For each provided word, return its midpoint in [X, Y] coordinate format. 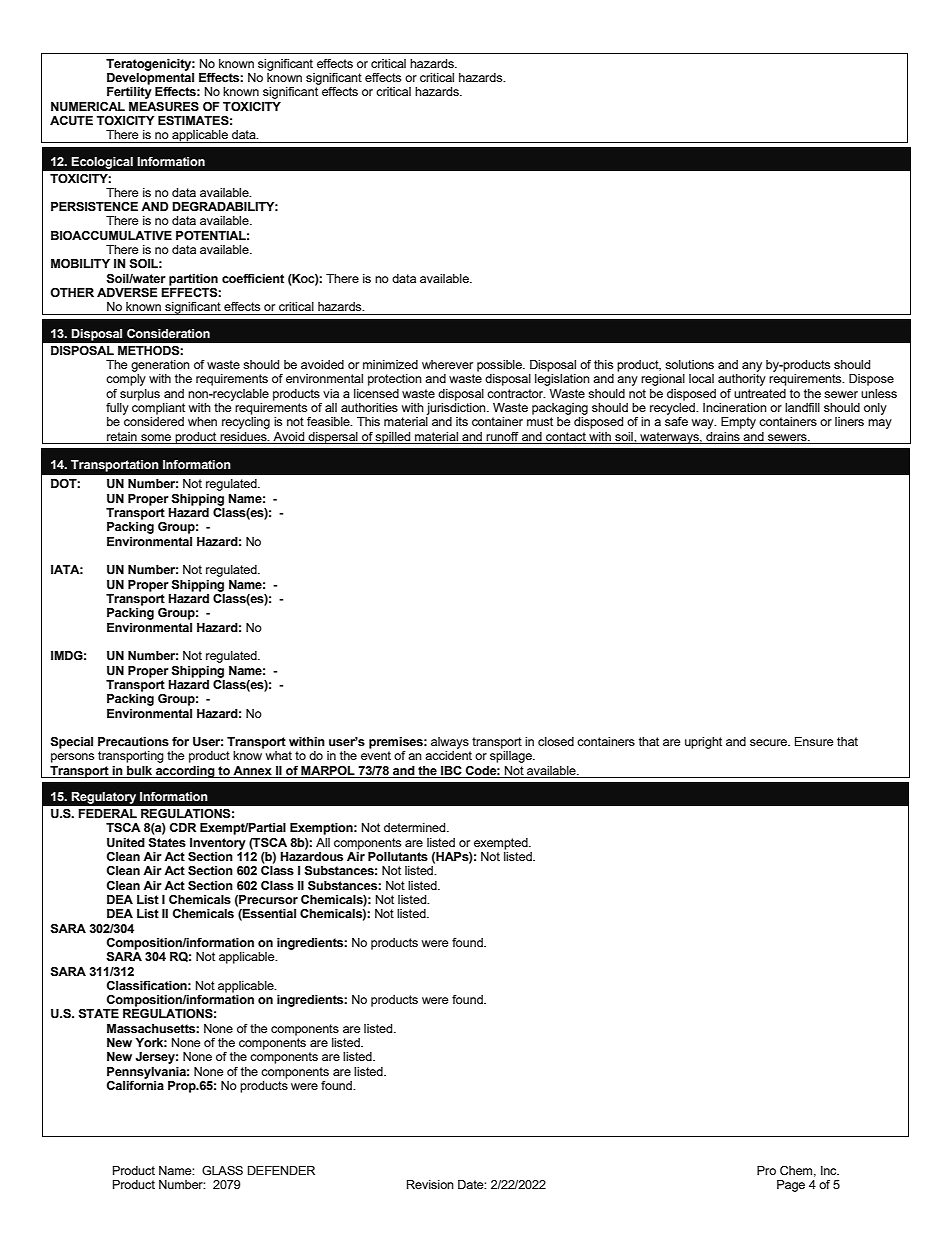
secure [769, 742]
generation [160, 366]
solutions [689, 364]
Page [791, 1186]
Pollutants [398, 857]
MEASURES [164, 107]
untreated [760, 393]
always [450, 743]
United [126, 843]
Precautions [133, 742]
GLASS [222, 1170]
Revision [430, 1184]
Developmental [150, 79]
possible [500, 366]
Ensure [814, 741]
